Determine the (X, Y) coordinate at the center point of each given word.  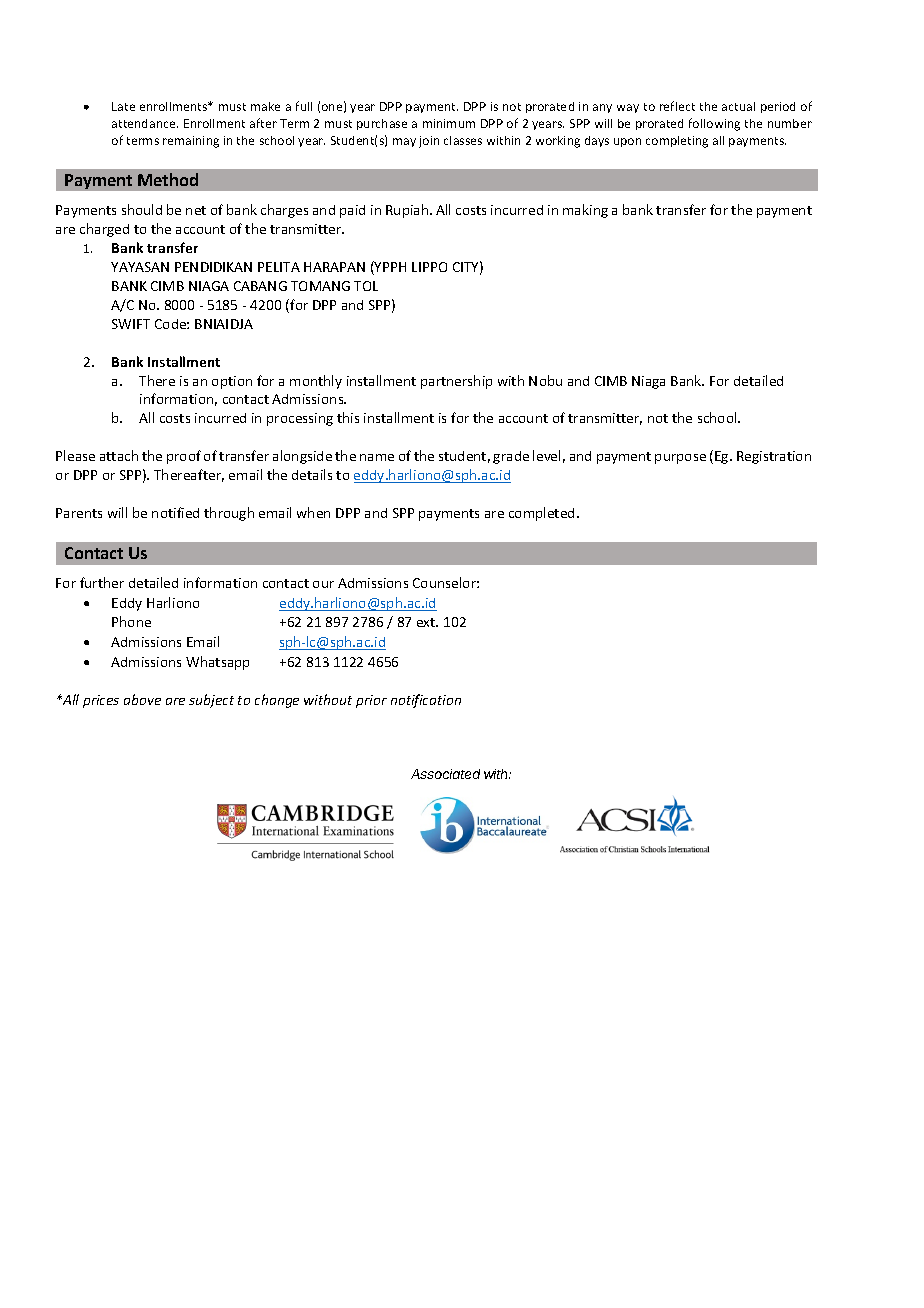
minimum (449, 123)
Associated (445, 774)
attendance (145, 123)
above (142, 699)
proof (184, 457)
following (714, 124)
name (377, 457)
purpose (680, 459)
